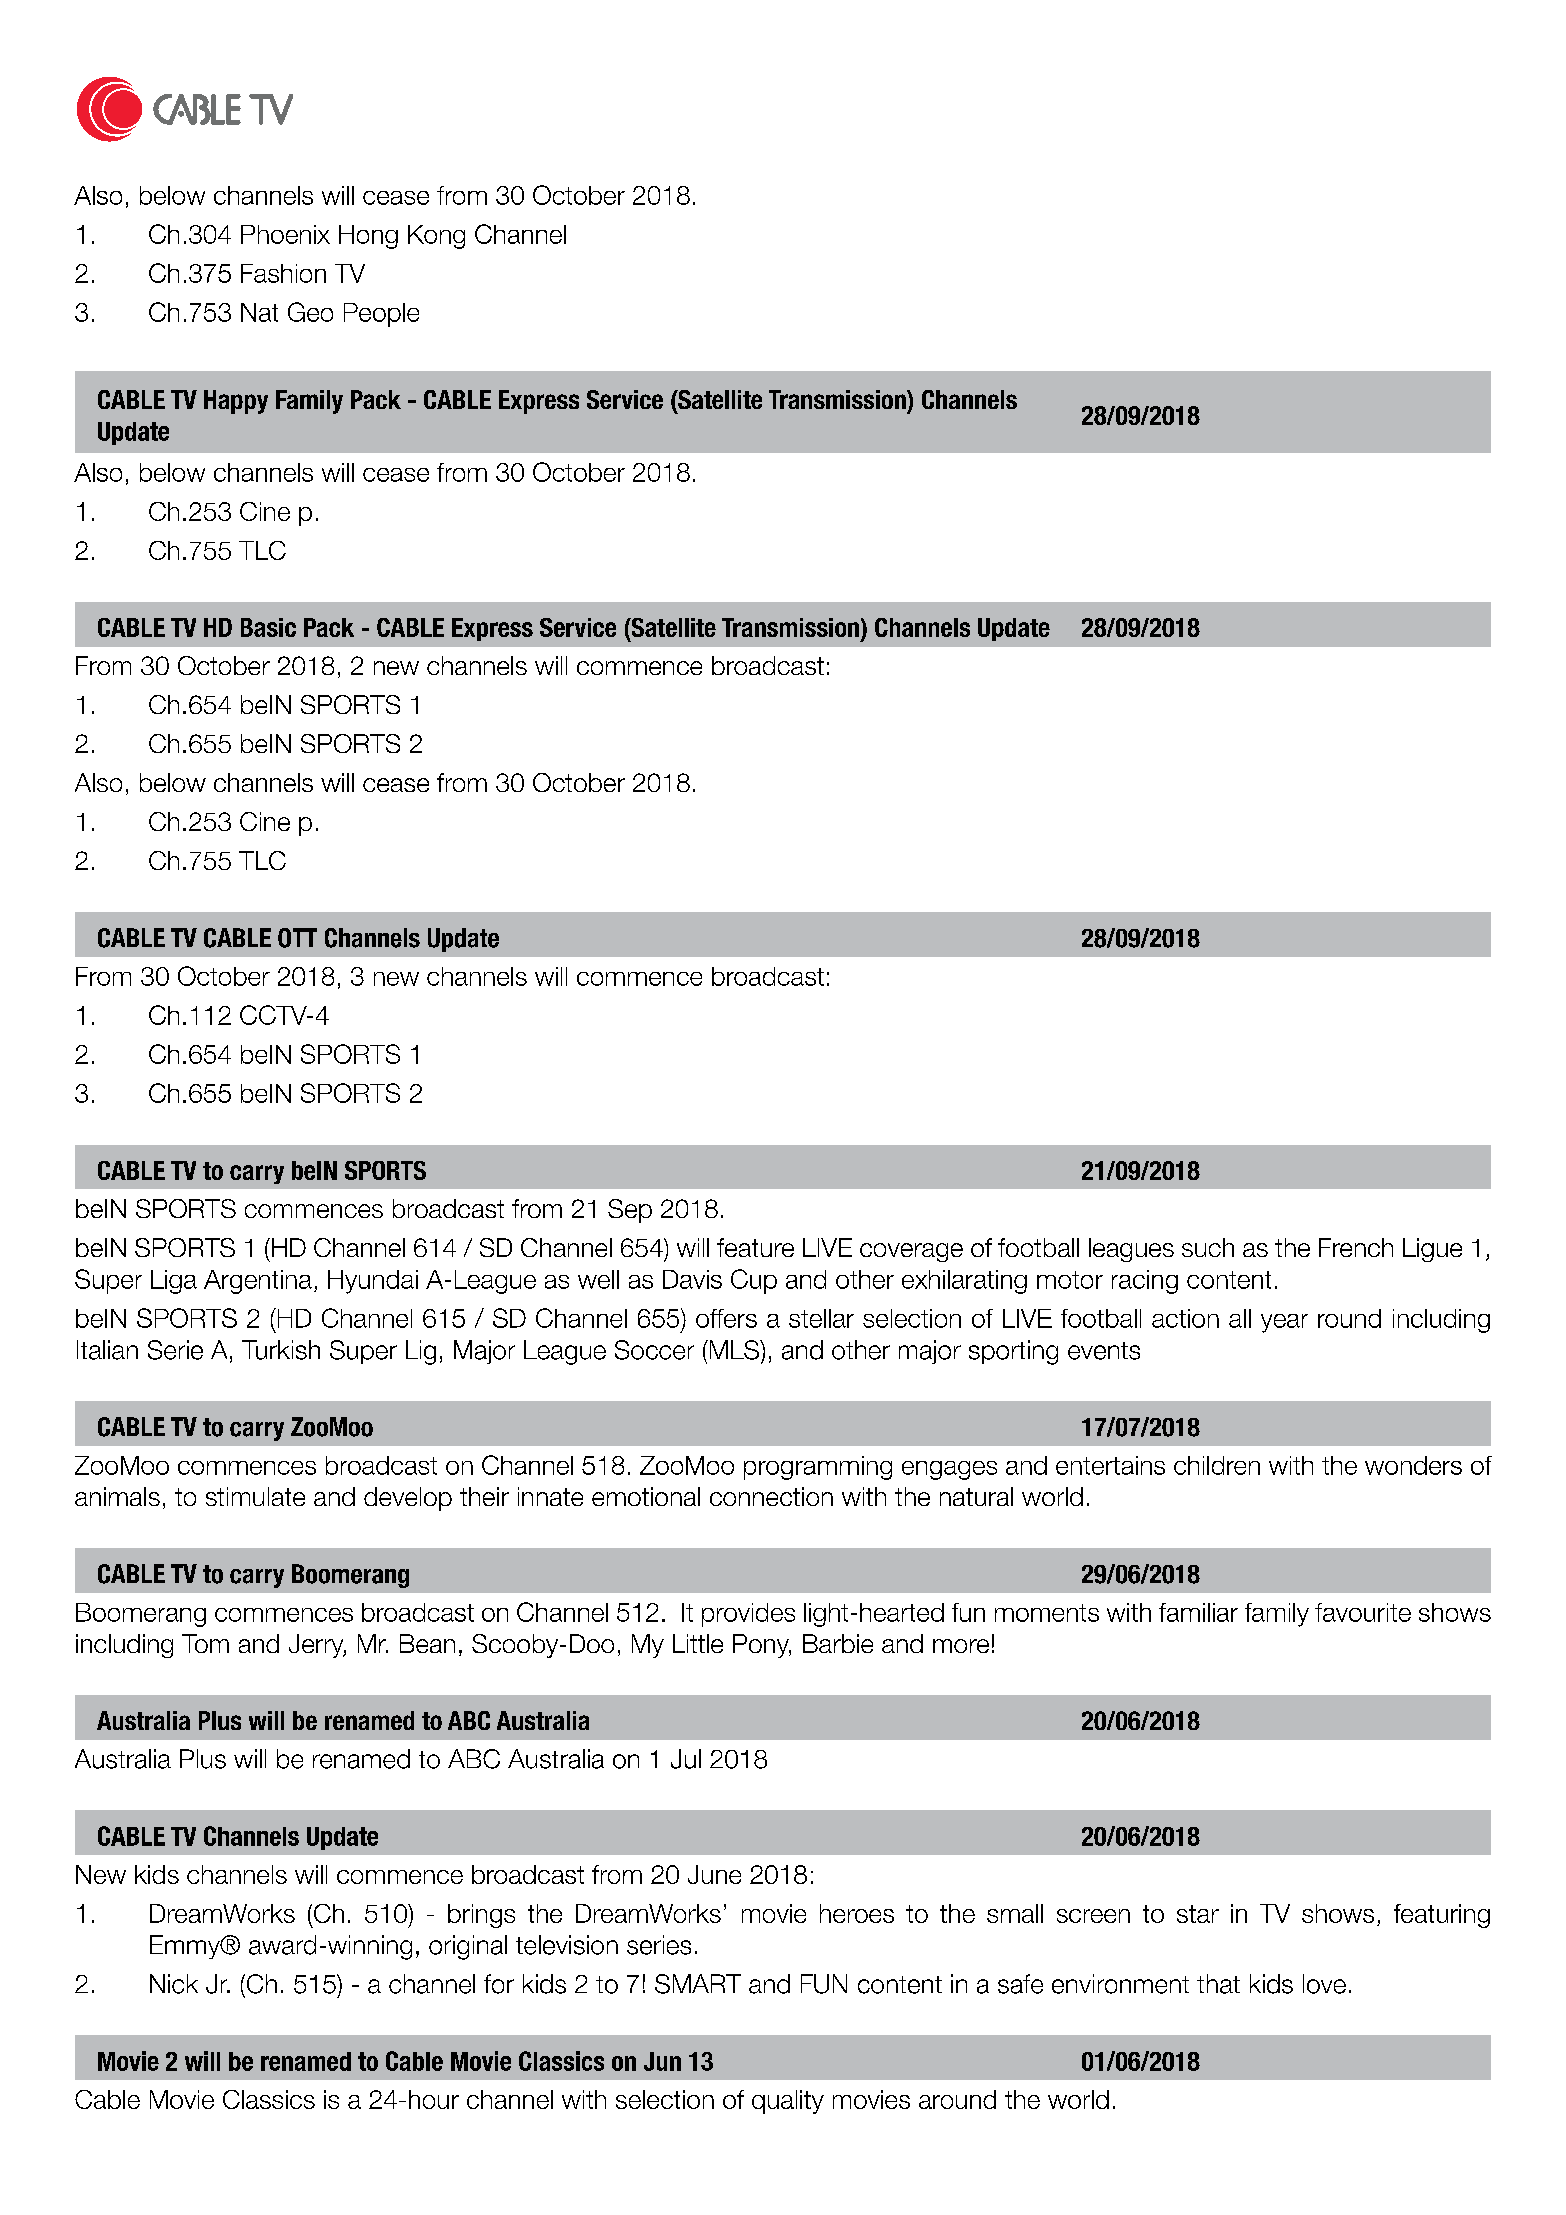  Describe the element at coordinates (436, 237) in the screenshot. I see `Kong` at that location.
